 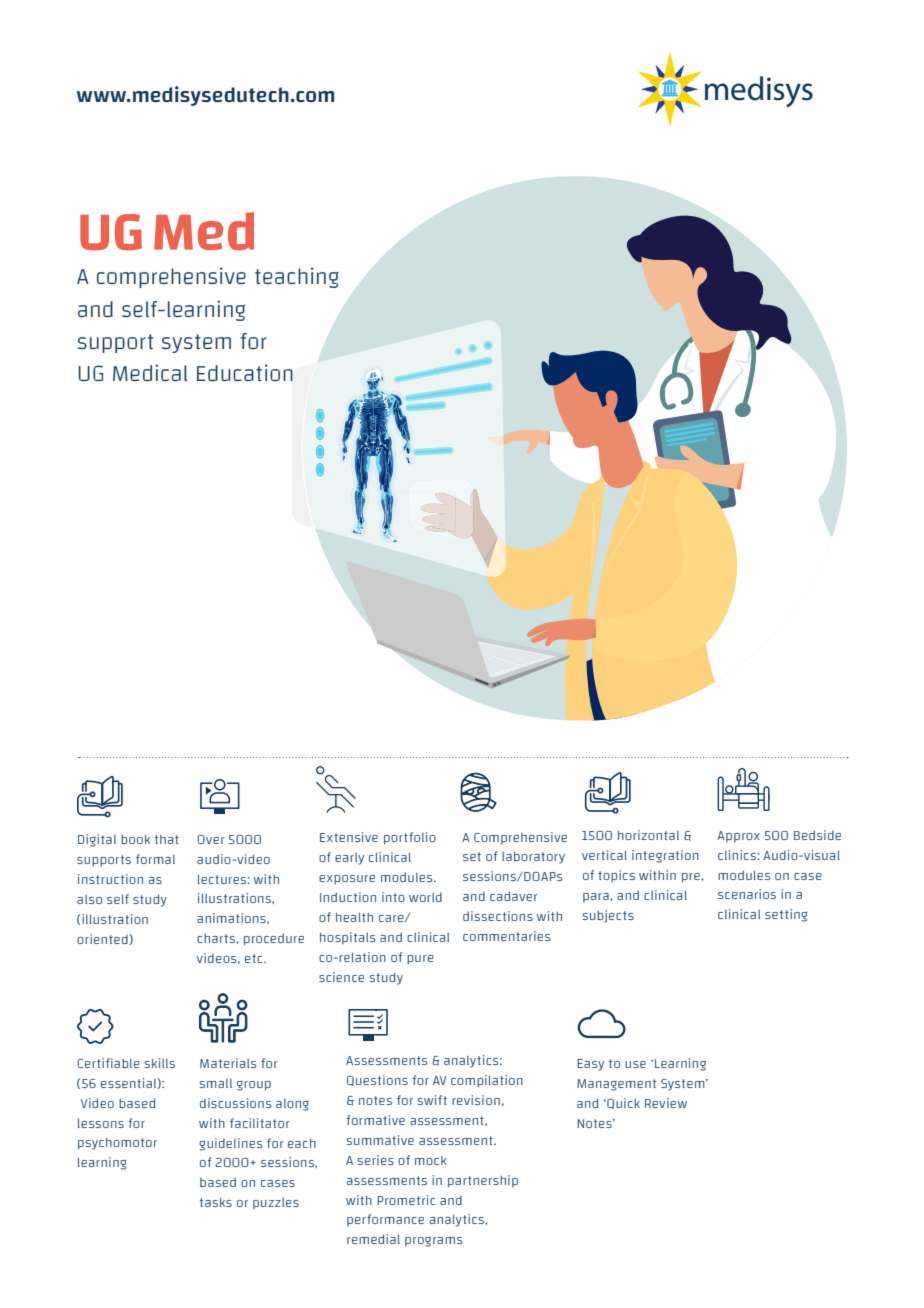 What do you see at coordinates (433, 1241) in the screenshot?
I see `programs` at bounding box center [433, 1241].
